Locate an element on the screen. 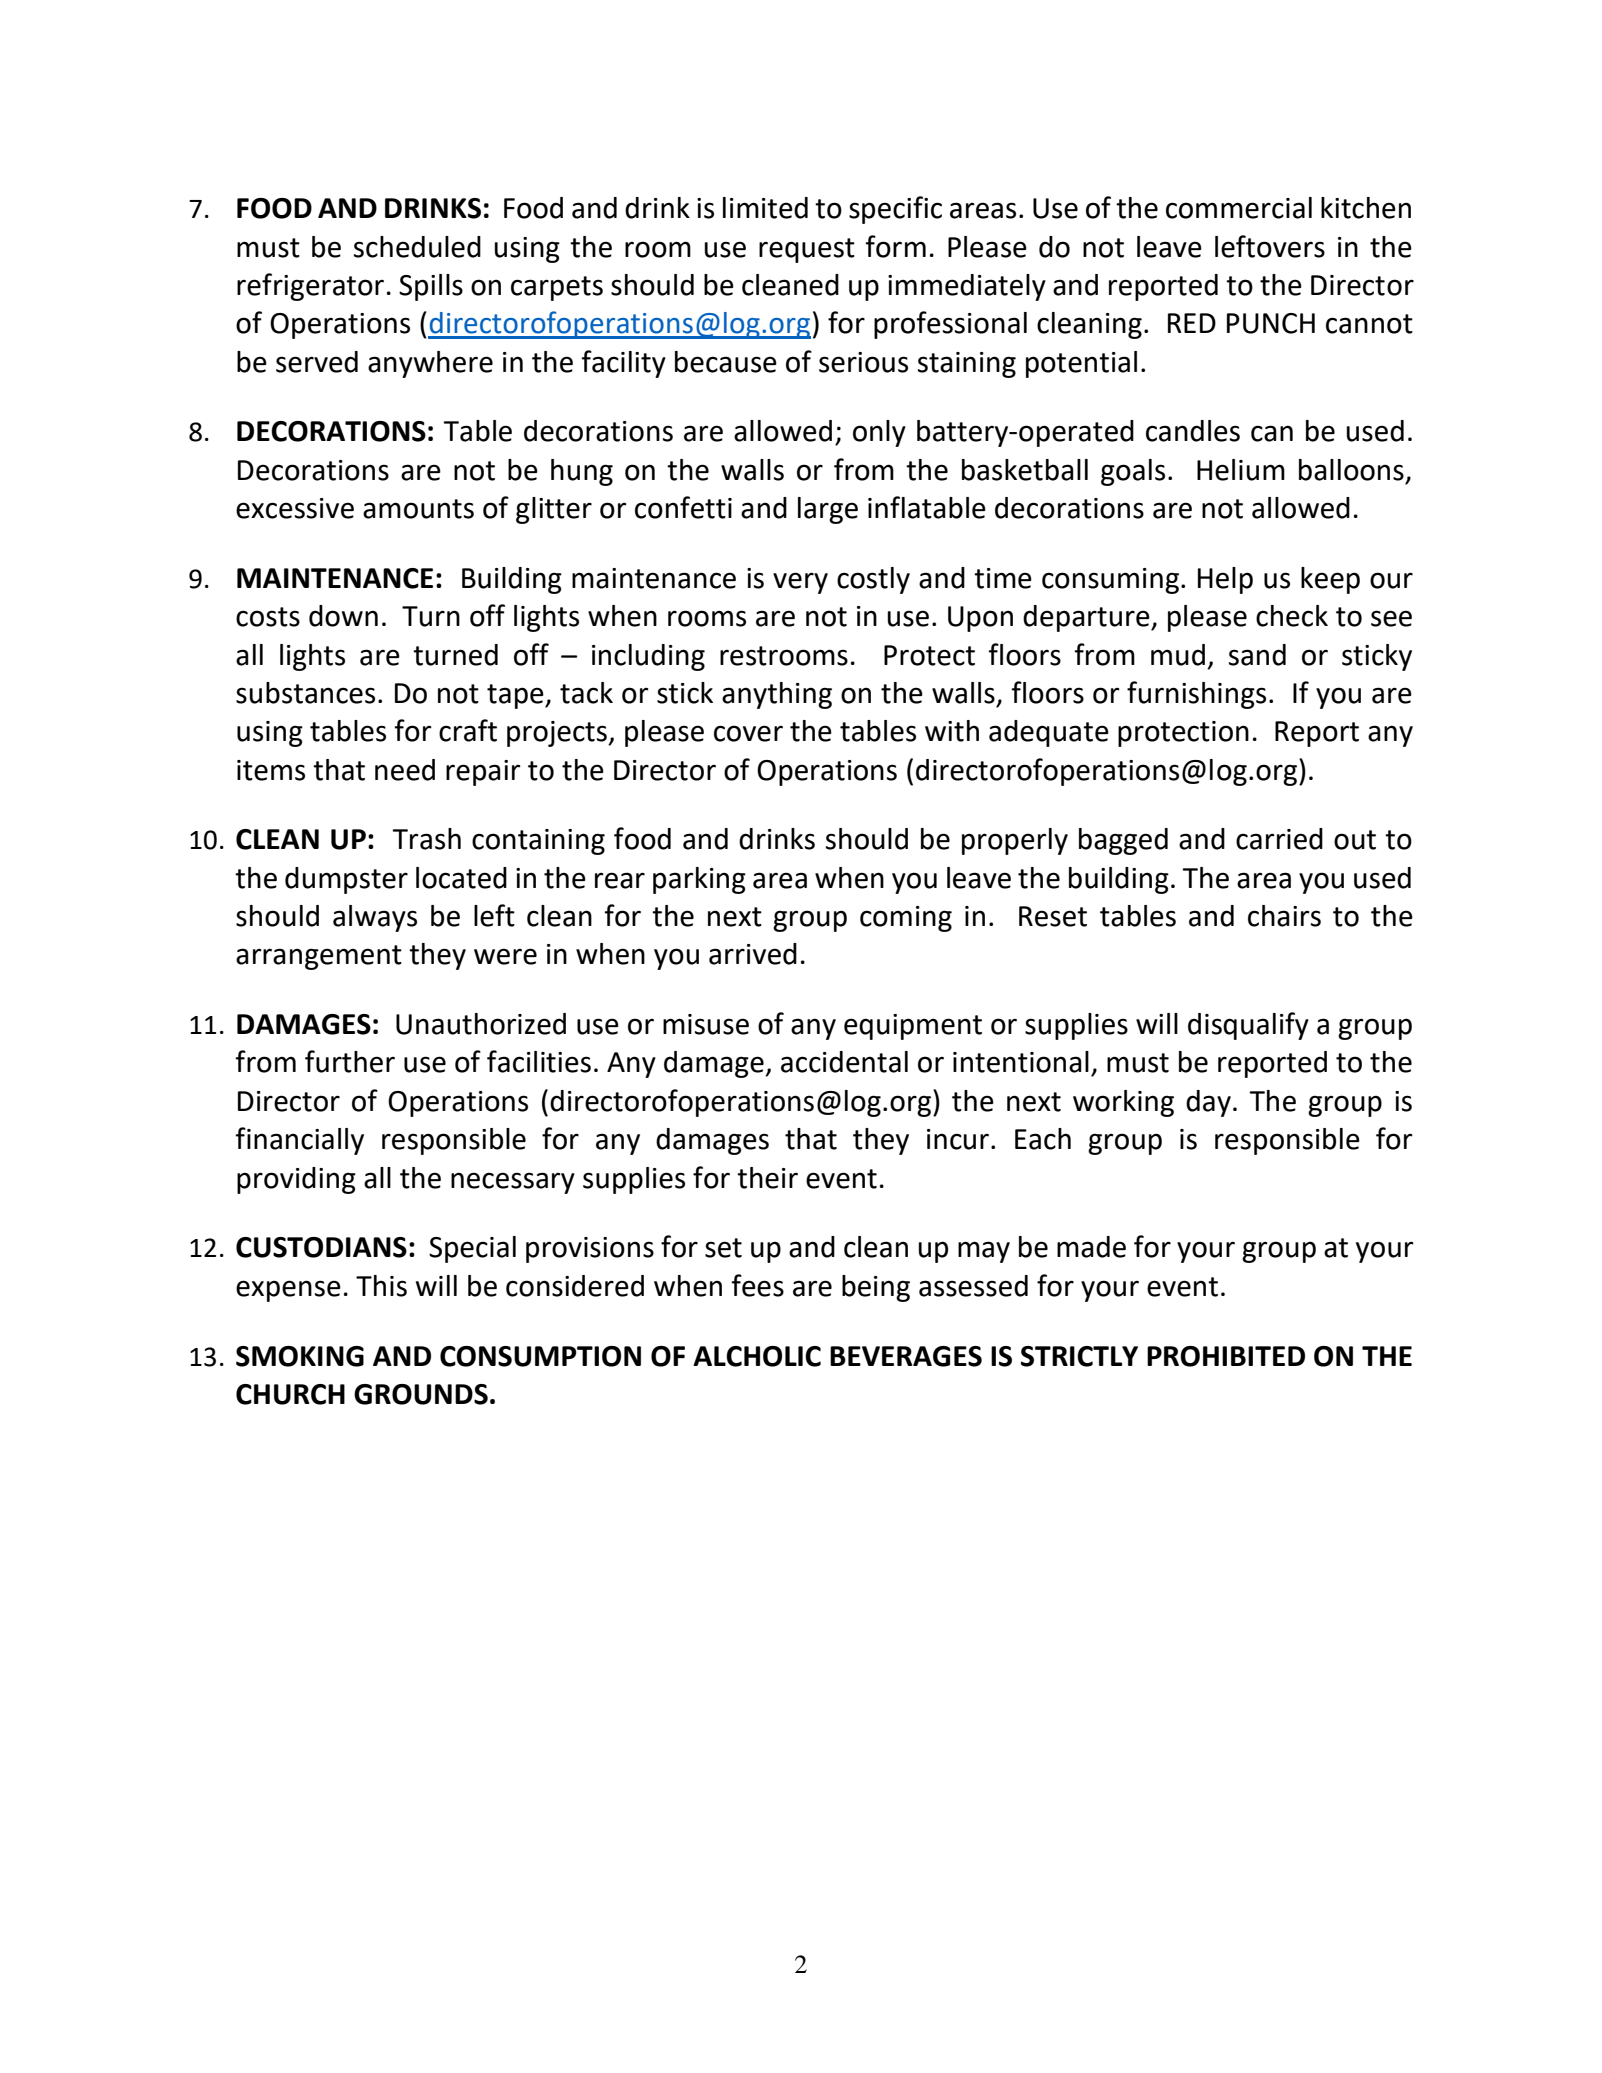 This screenshot has width=1602, height=2073. GROUNDS is located at coordinates (421, 1394).
